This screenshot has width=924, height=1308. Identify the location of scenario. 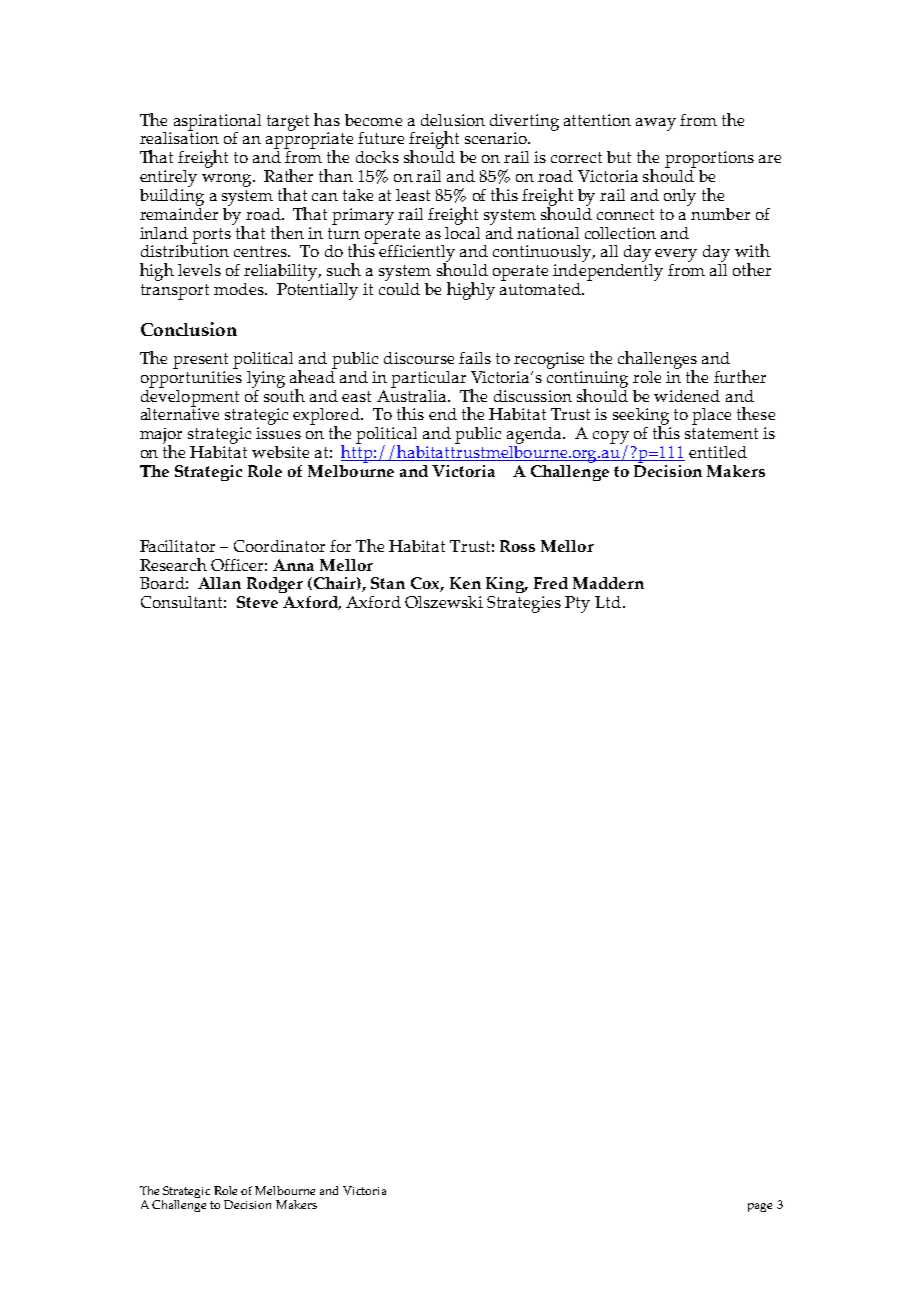
(497, 138).
